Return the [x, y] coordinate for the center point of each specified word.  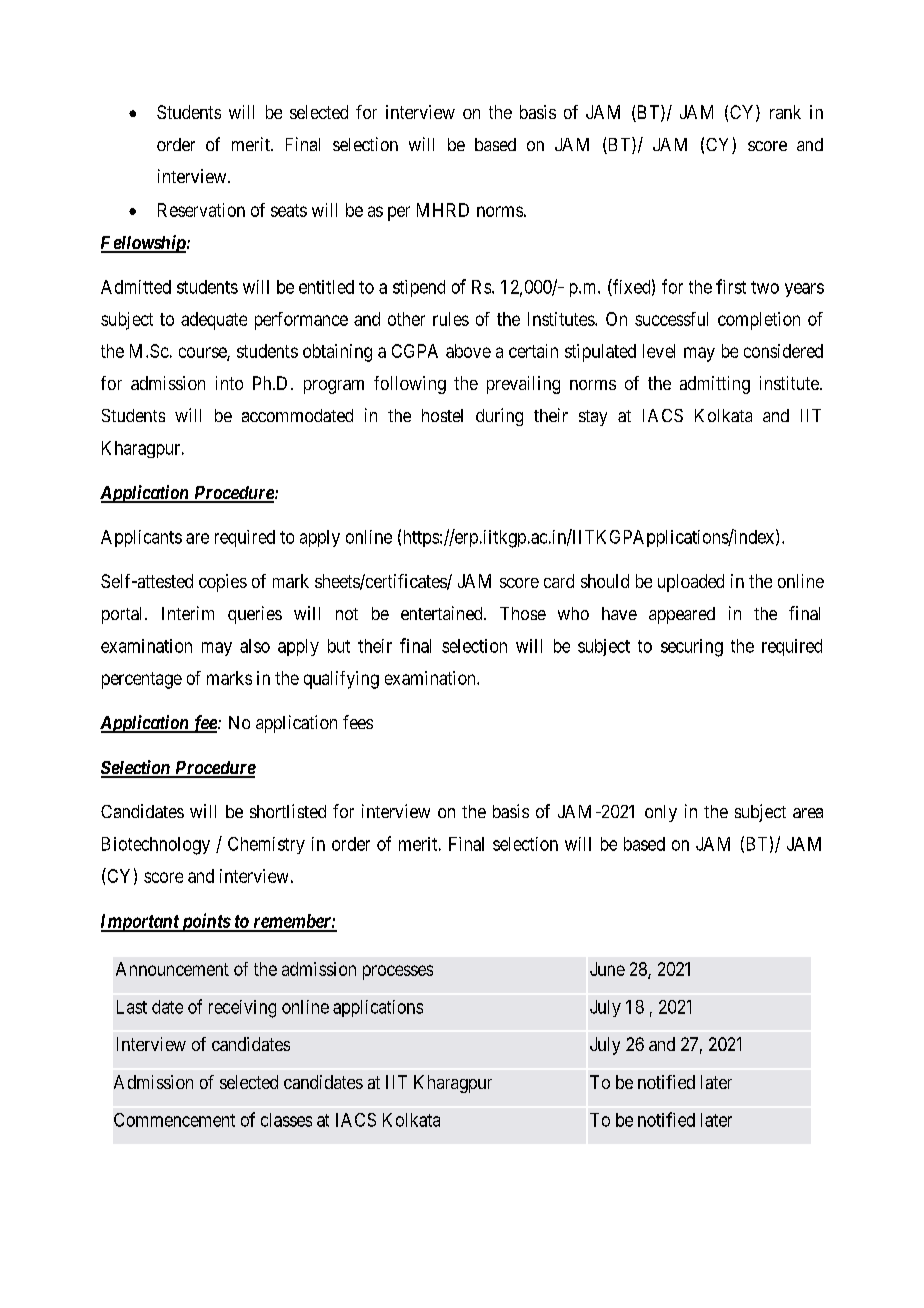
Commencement [174, 1120]
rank [785, 112]
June [607, 969]
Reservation [201, 210]
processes [398, 972]
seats [289, 210]
